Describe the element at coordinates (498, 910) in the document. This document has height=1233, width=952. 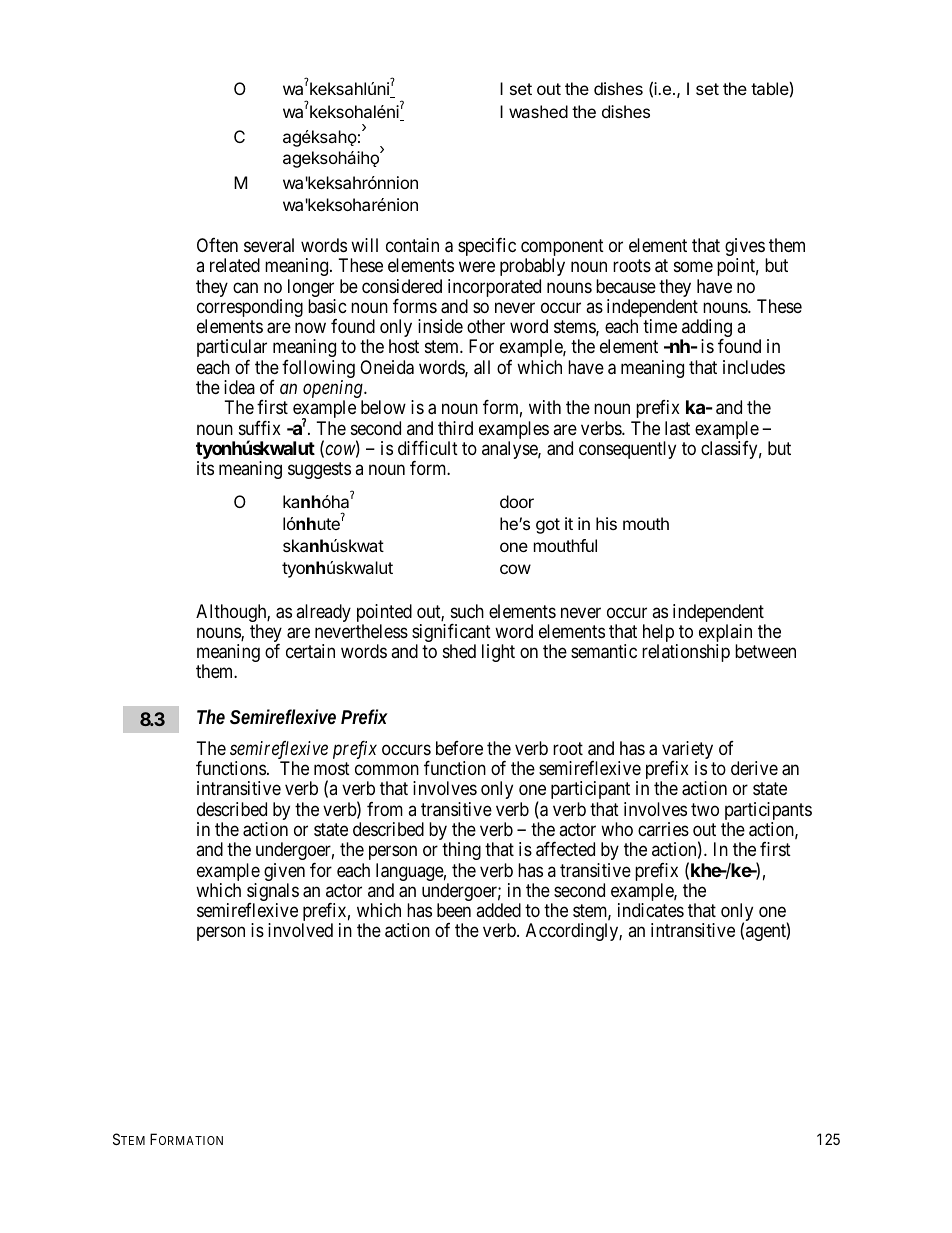
I see `added` at that location.
